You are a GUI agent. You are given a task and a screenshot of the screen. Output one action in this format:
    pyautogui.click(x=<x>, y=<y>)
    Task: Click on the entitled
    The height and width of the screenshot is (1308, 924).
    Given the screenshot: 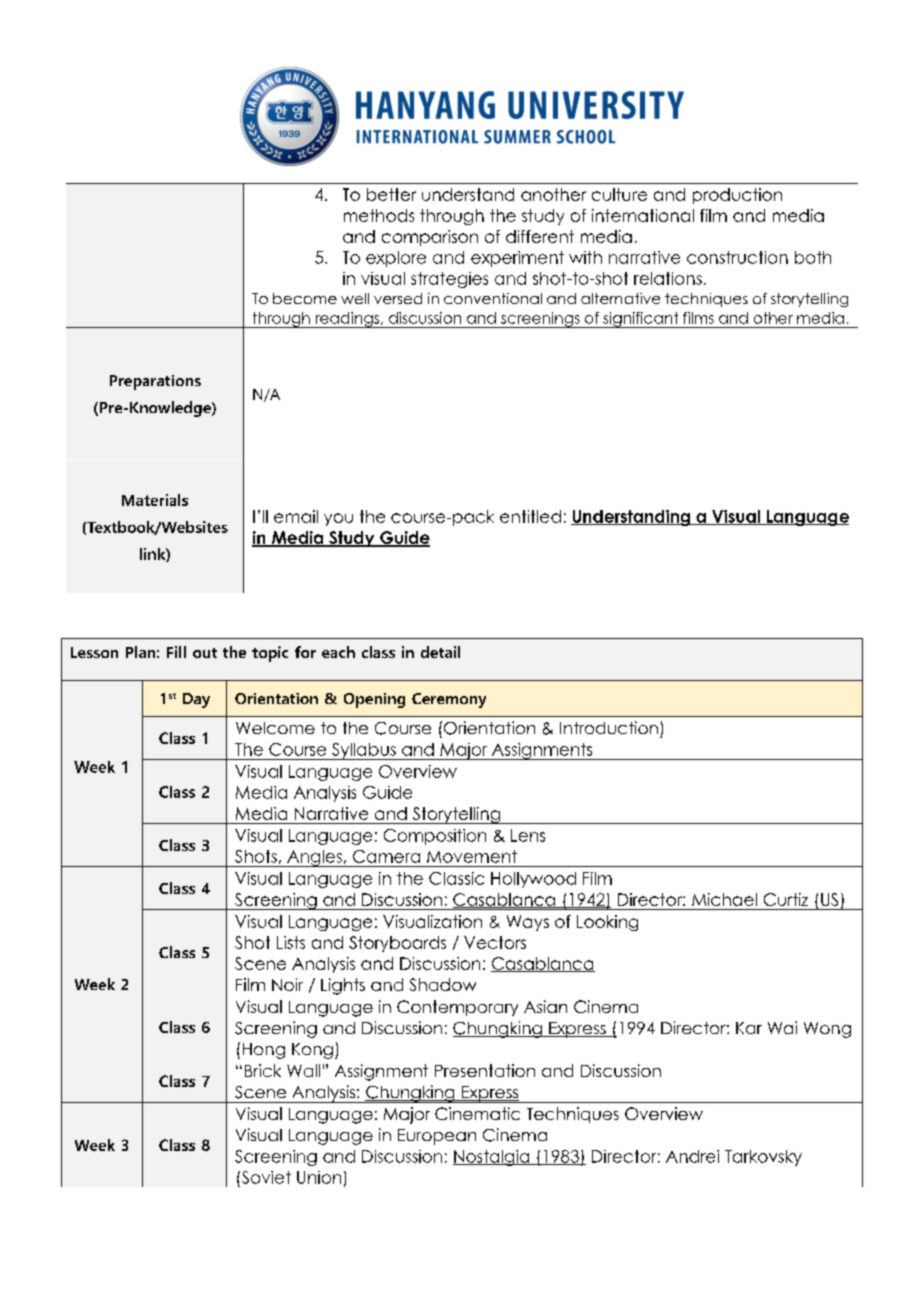 What is the action you would take?
    pyautogui.click(x=530, y=516)
